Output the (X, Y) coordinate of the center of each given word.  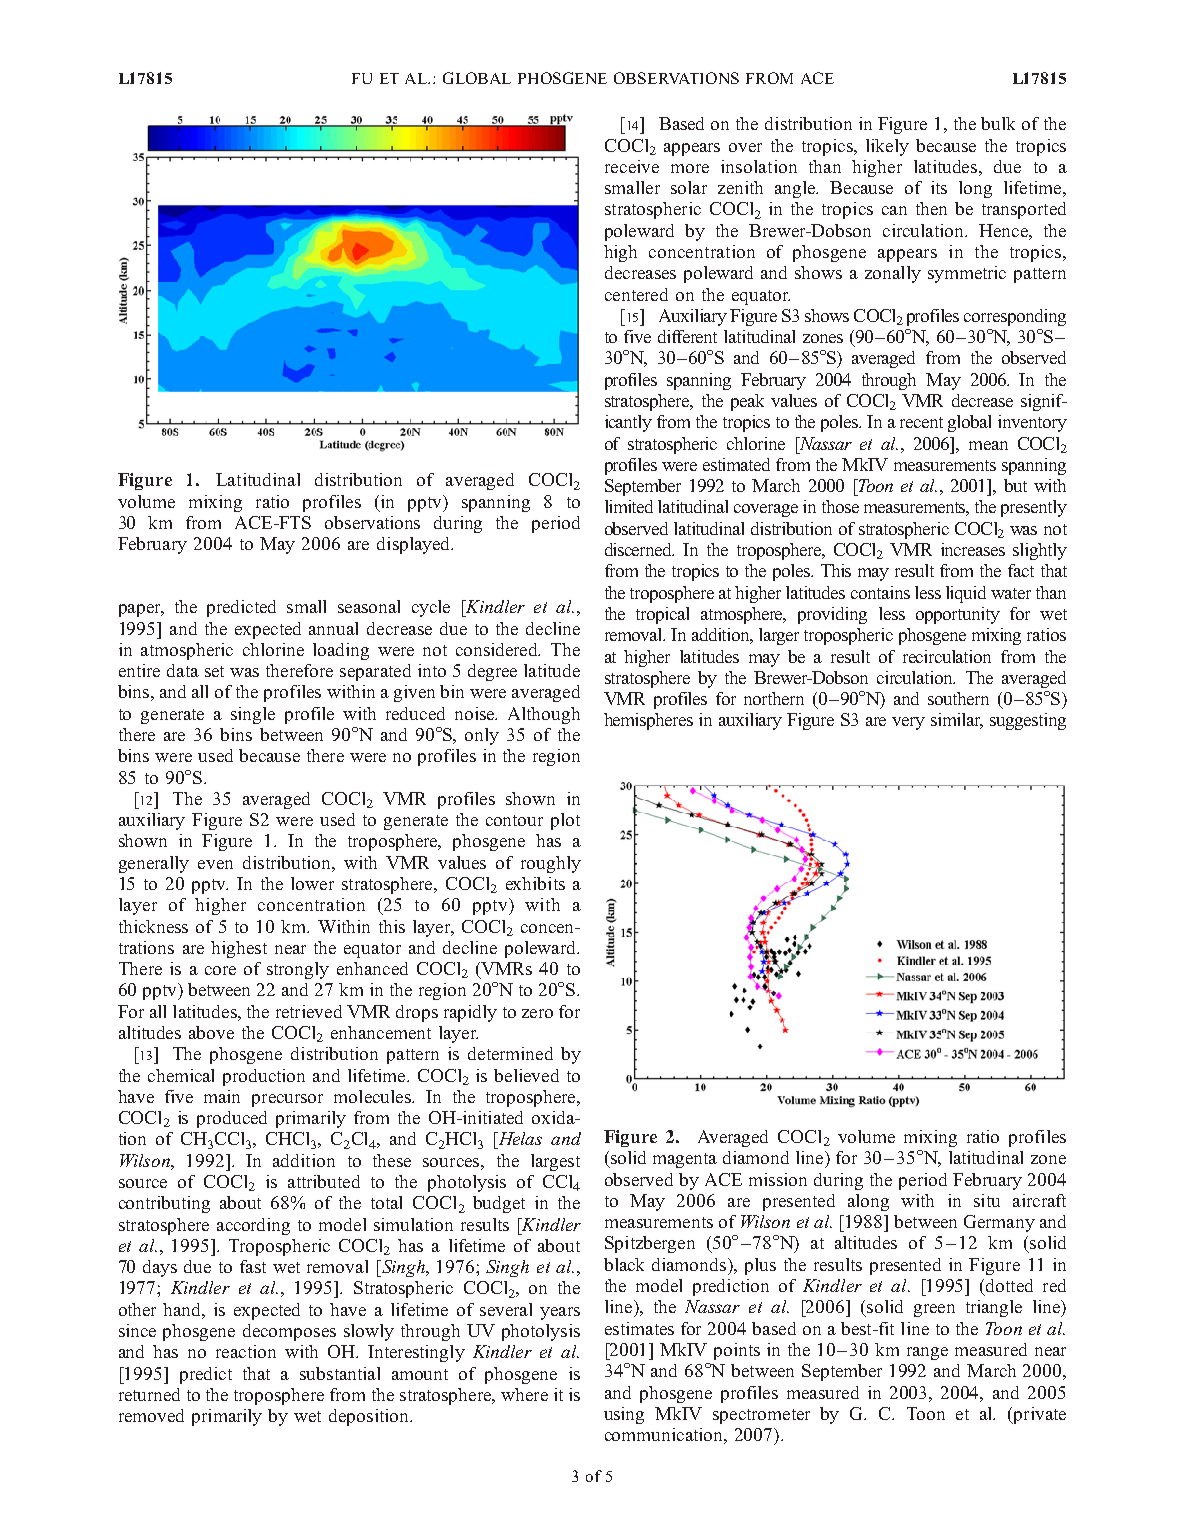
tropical (662, 615)
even (215, 864)
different (687, 336)
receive (632, 166)
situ (987, 1200)
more (690, 168)
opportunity (958, 615)
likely (887, 147)
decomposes (289, 1332)
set (214, 671)
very (908, 723)
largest (555, 1162)
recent (921, 422)
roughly (551, 864)
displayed (415, 545)
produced (232, 1119)
